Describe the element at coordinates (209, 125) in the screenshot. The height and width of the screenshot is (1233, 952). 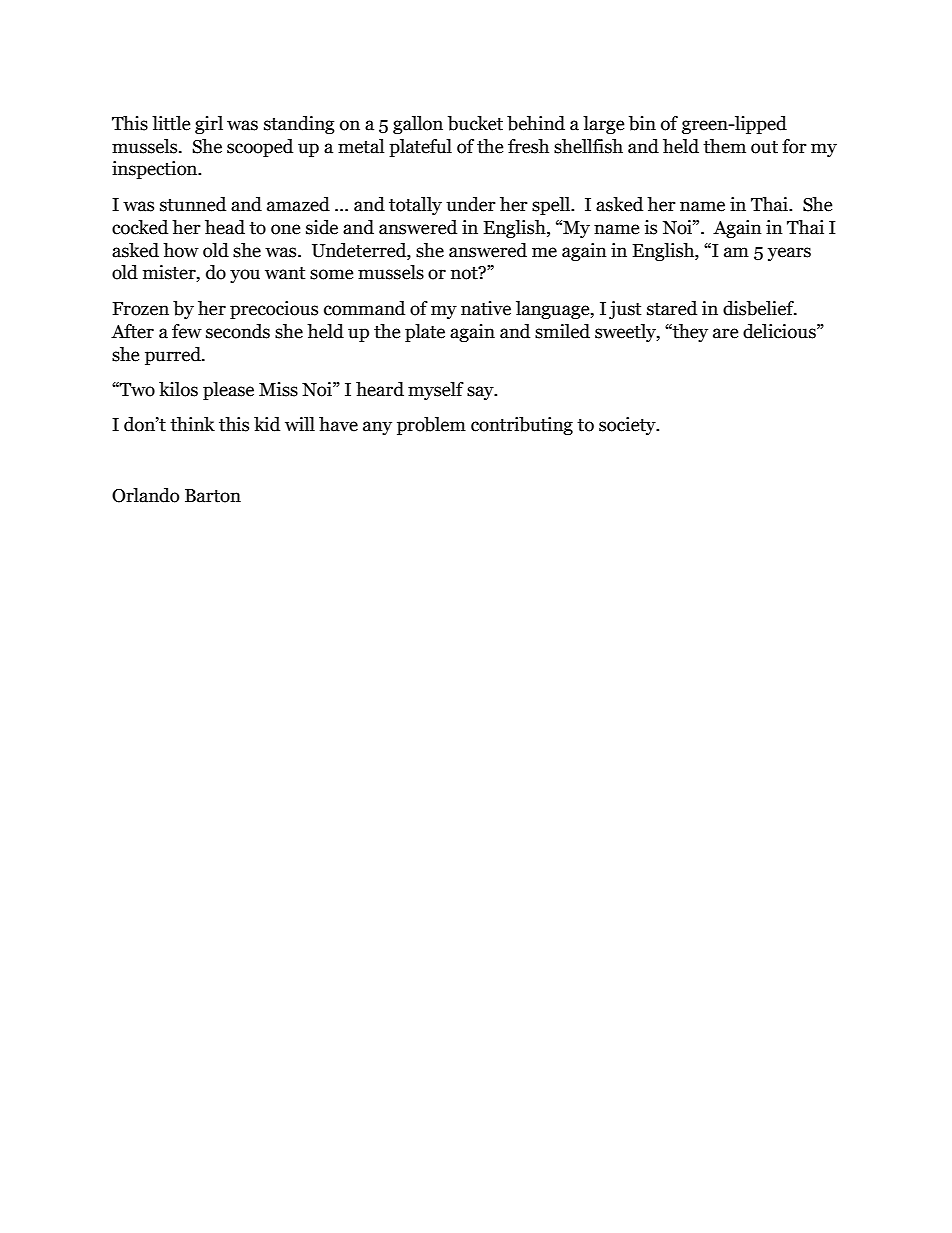
I see `girl` at that location.
